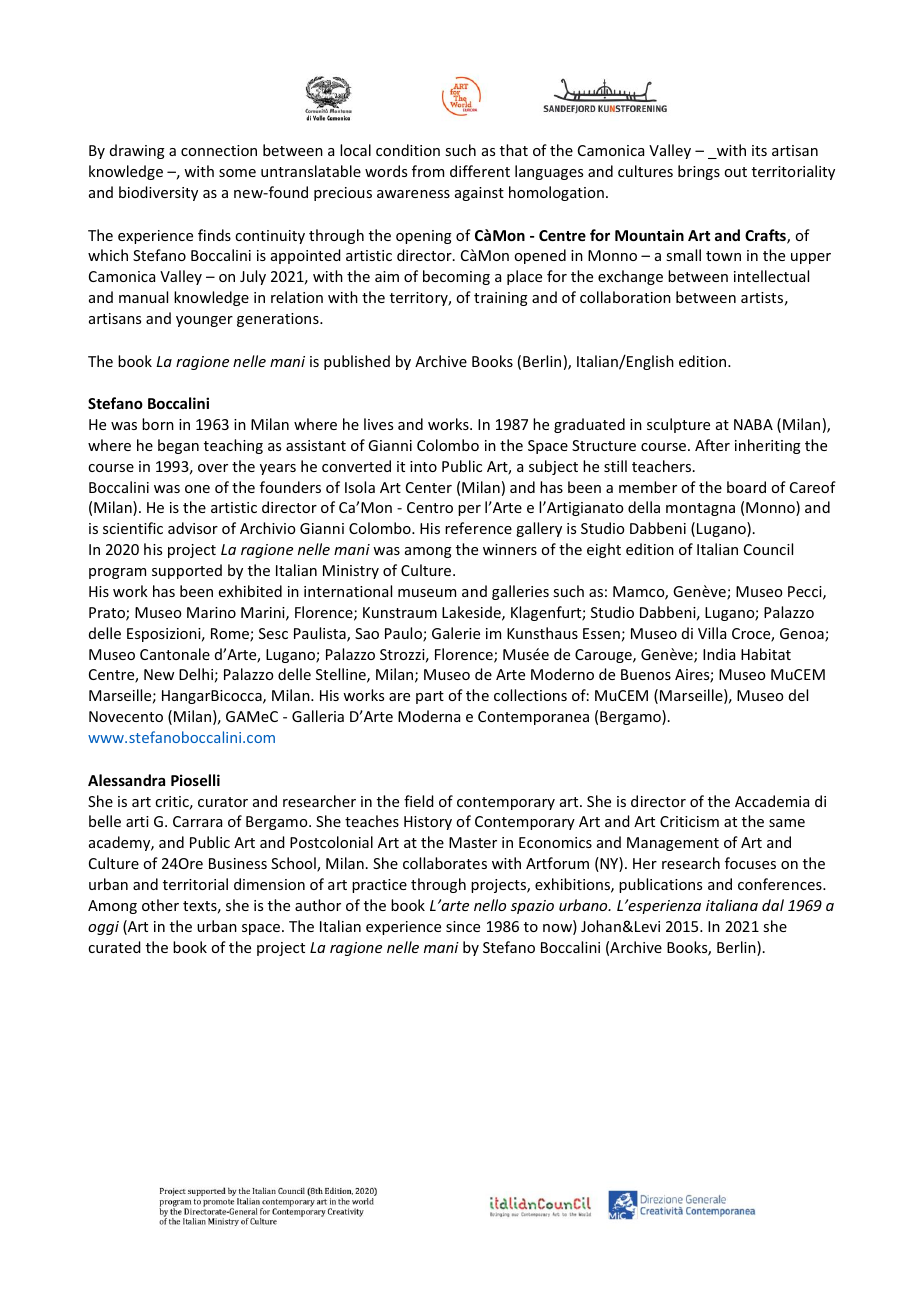 Image resolution: width=924 pixels, height=1308 pixels. I want to click on since, so click(463, 926).
